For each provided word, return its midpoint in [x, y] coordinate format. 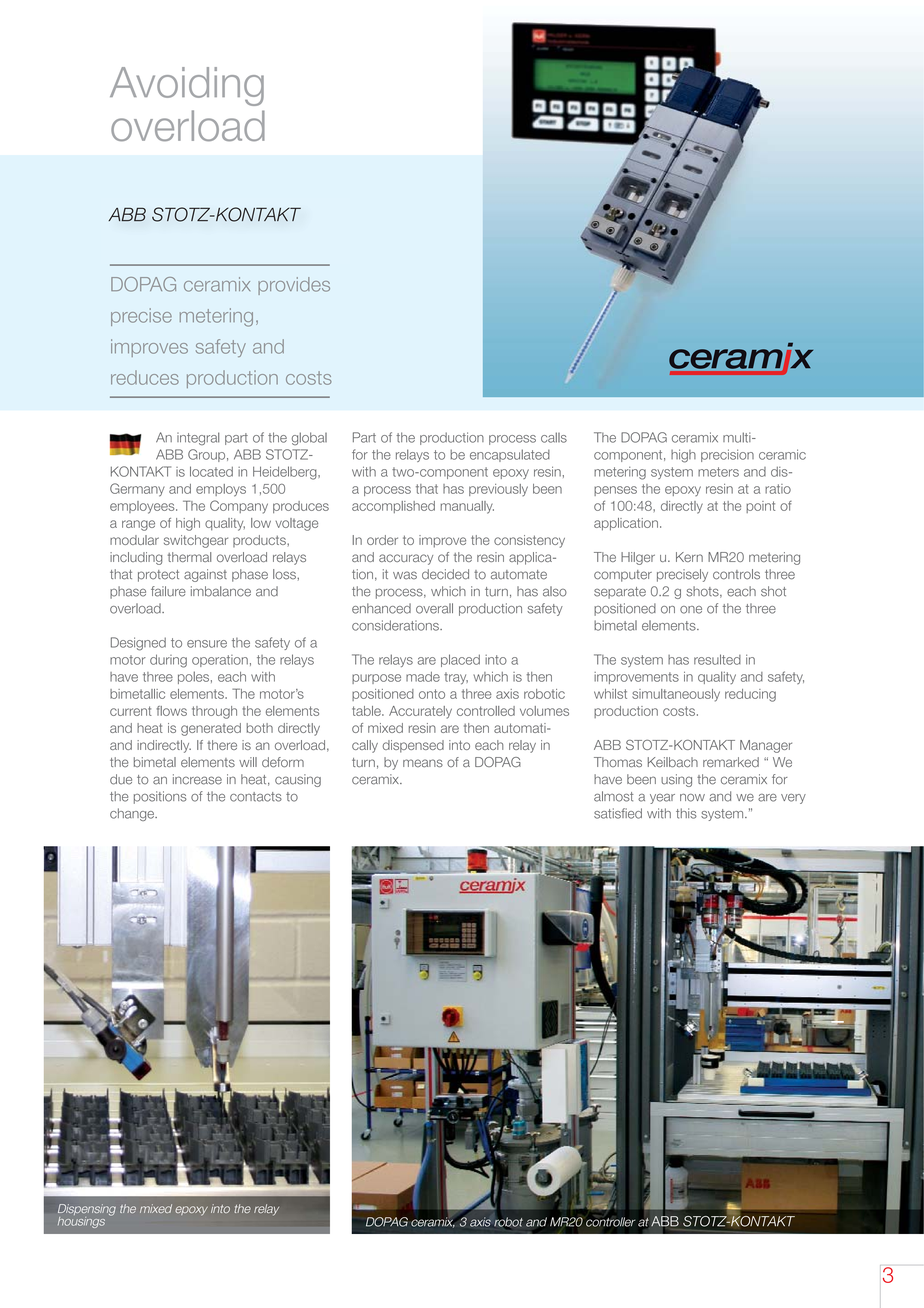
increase [197, 779]
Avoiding [187, 86]
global [309, 438]
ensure [207, 644]
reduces [145, 377]
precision [727, 455]
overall [434, 608]
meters [718, 472]
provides [294, 286]
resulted [717, 659]
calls [554, 437]
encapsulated [510, 455]
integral [198, 438]
